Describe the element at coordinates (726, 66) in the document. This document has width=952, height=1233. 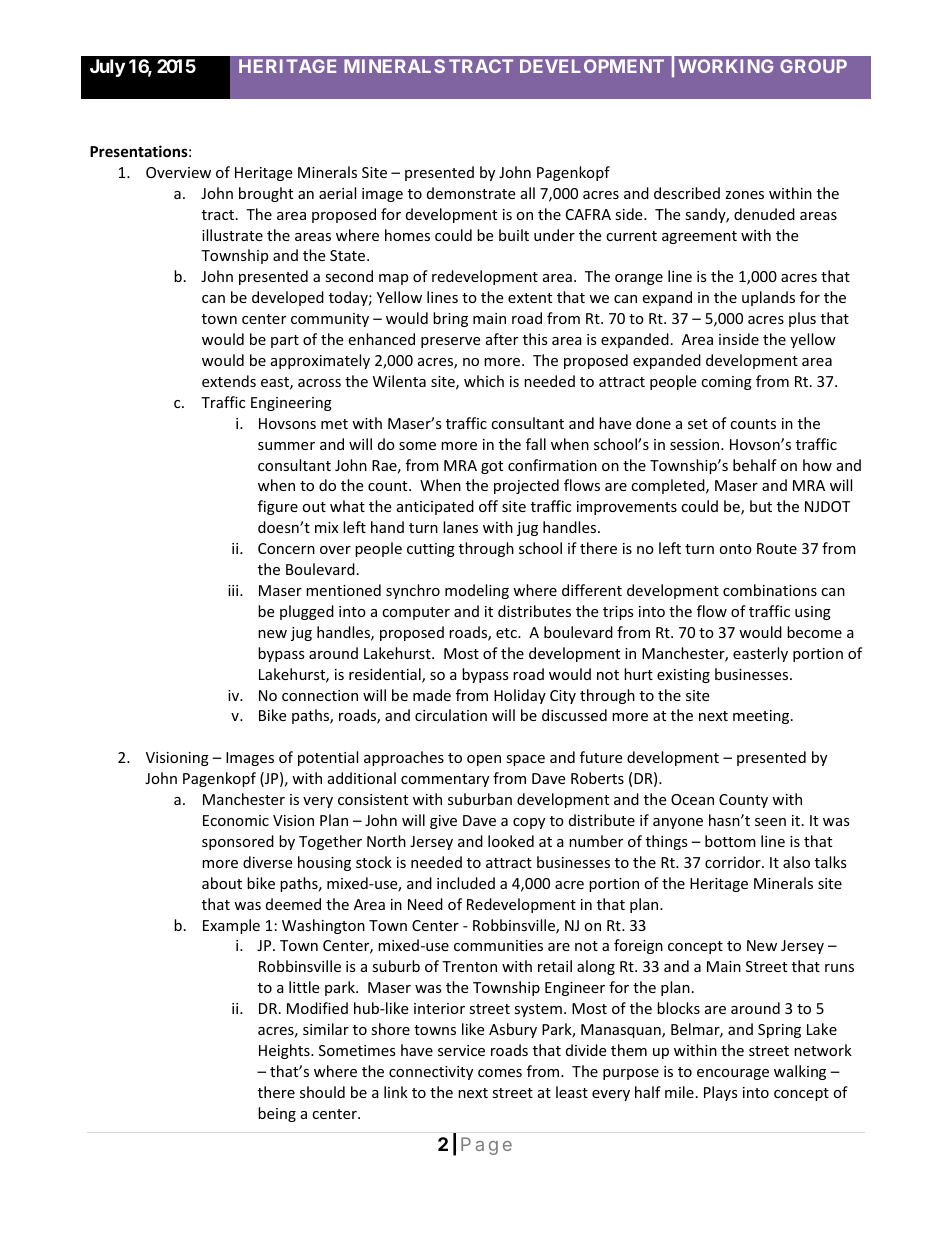
I see `WORKING` at that location.
